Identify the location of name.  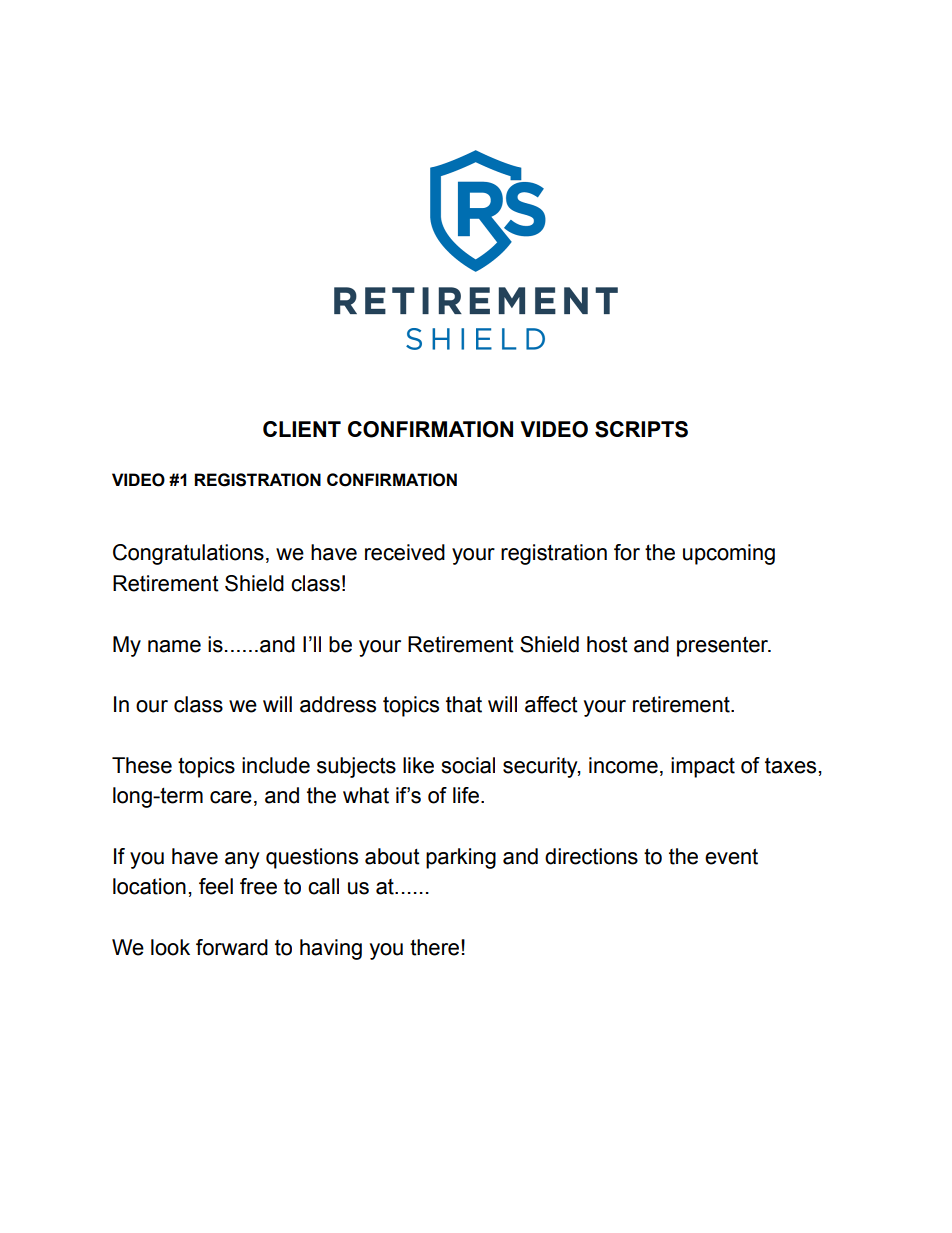
(174, 646).
